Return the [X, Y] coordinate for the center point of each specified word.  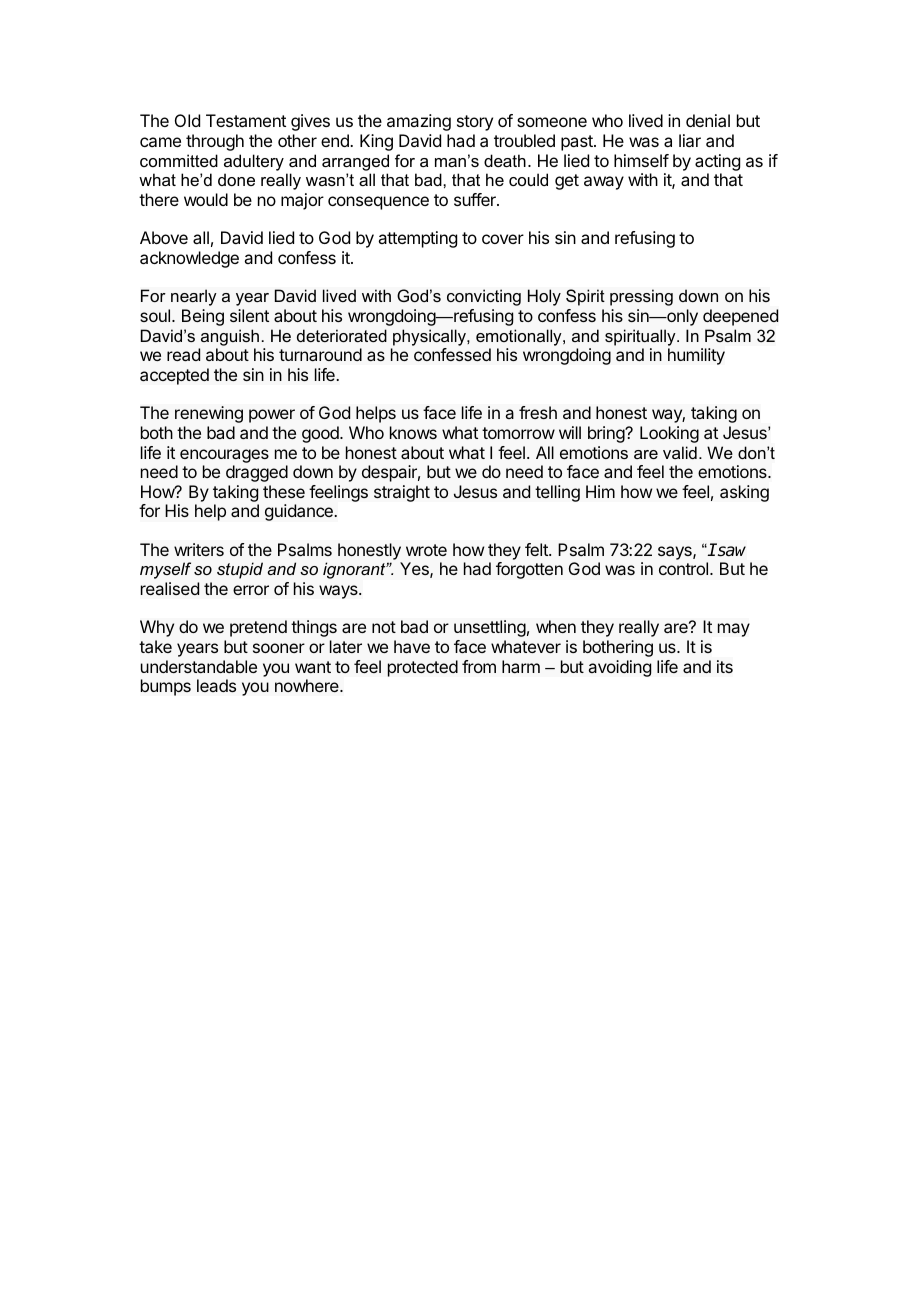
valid [680, 452]
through [215, 142]
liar [690, 140]
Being [203, 317]
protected [423, 668]
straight [402, 493]
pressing [641, 297]
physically [430, 337]
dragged [257, 473]
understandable [199, 666]
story [475, 123]
